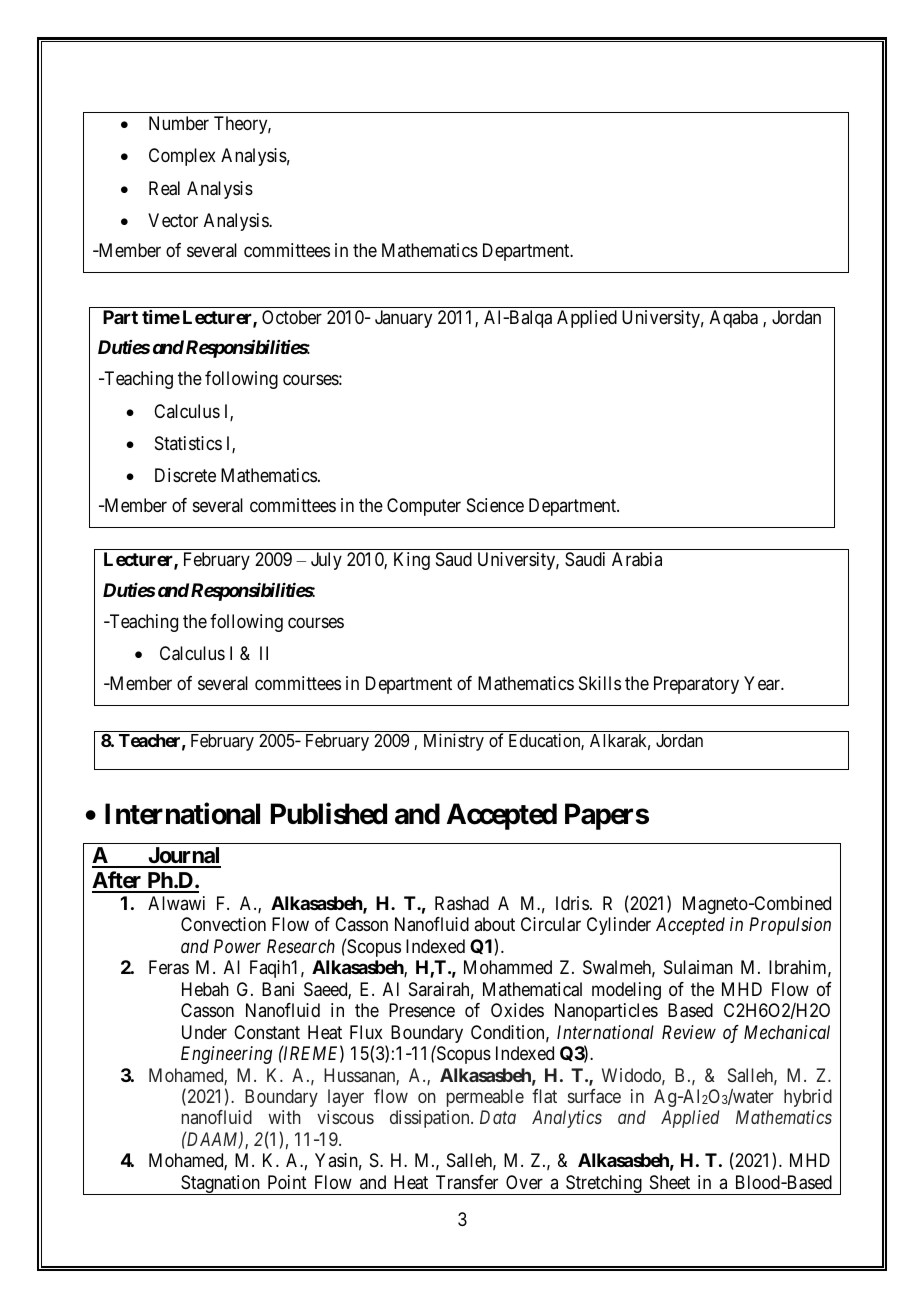 The width and height of the page is (924, 1308). What do you see at coordinates (790, 926) in the page?
I see `Propulsion` at bounding box center [790, 926].
